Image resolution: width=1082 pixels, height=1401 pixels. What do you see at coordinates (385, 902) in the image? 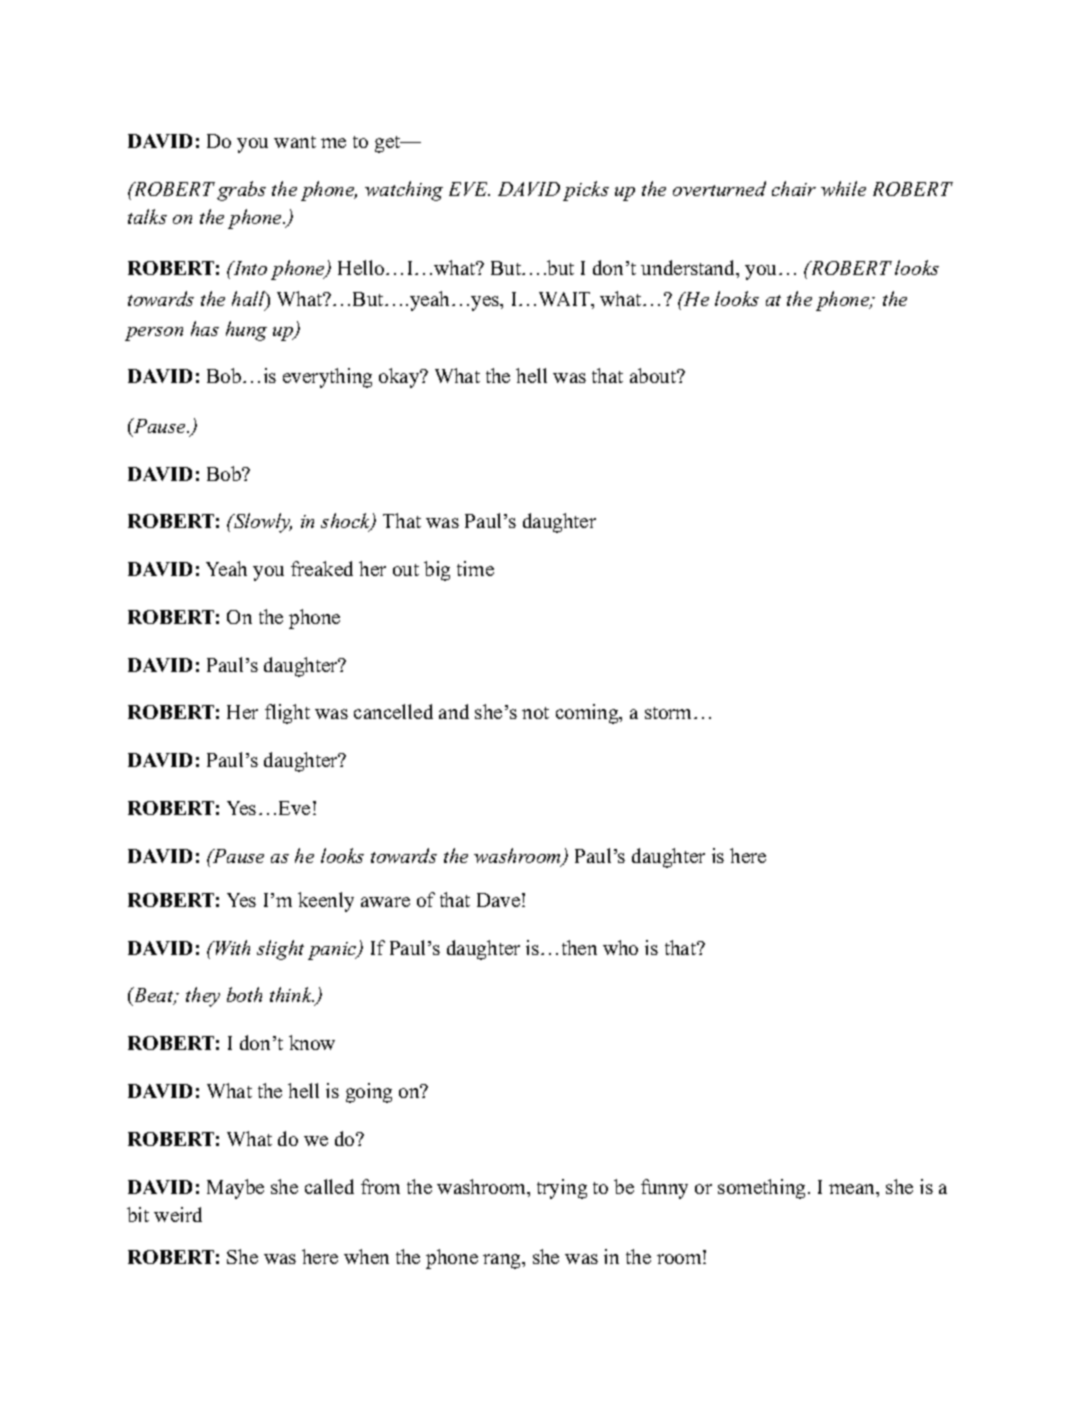
I see `aware` at bounding box center [385, 902].
